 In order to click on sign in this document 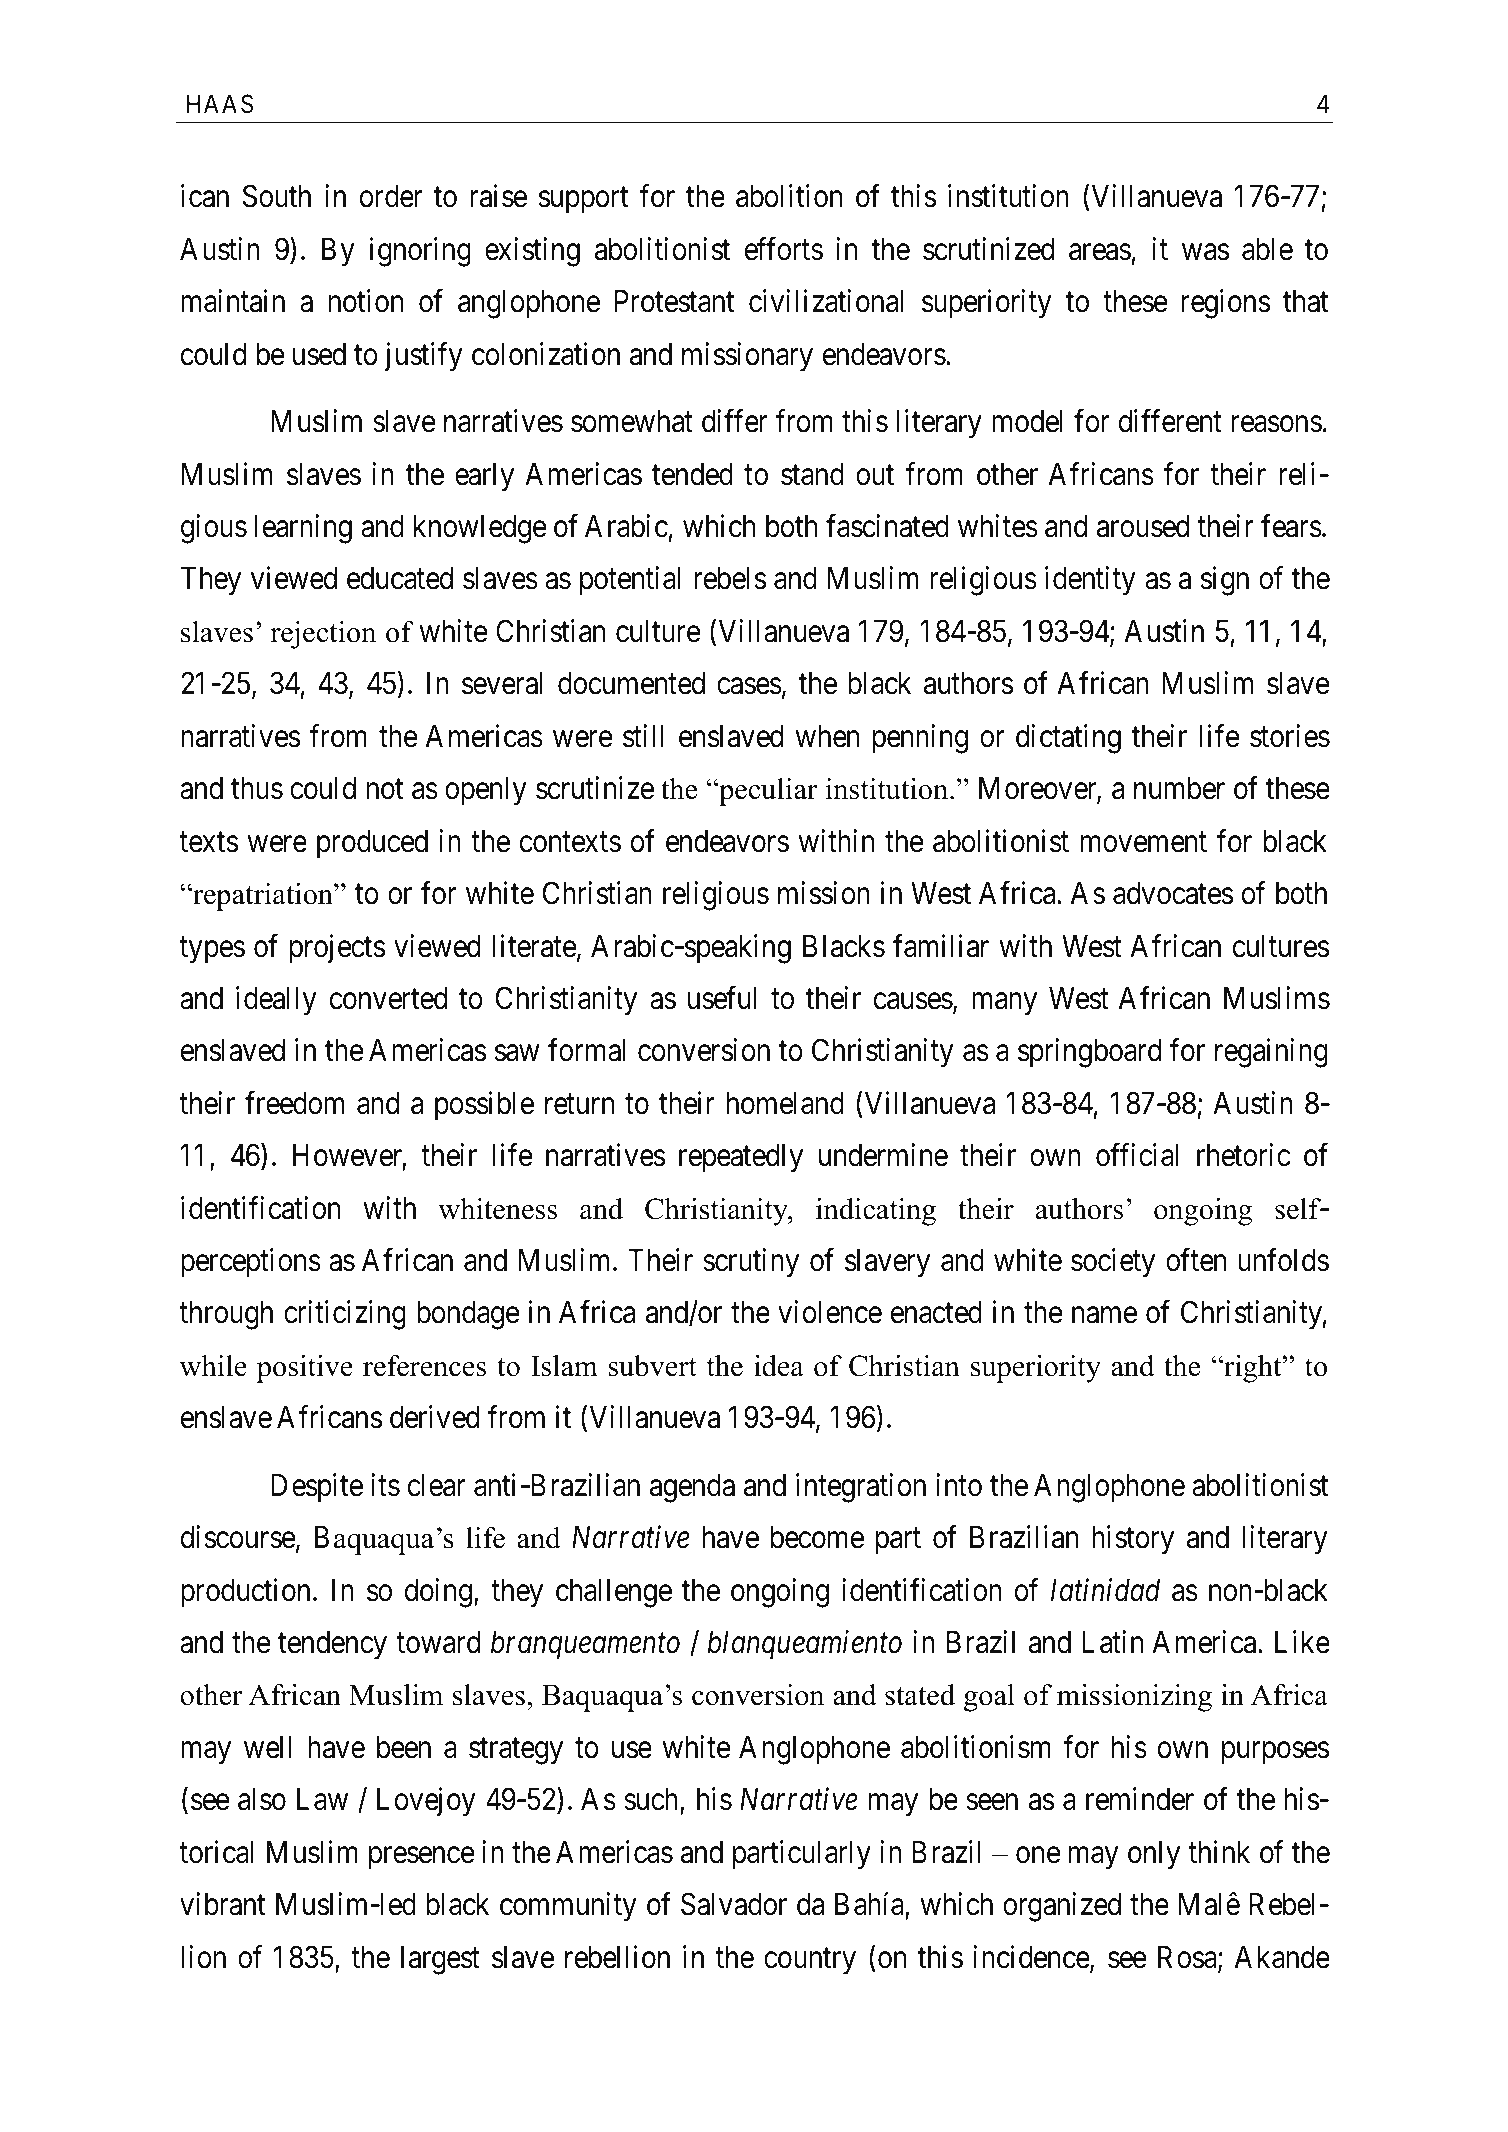, I will do `click(1225, 581)`.
